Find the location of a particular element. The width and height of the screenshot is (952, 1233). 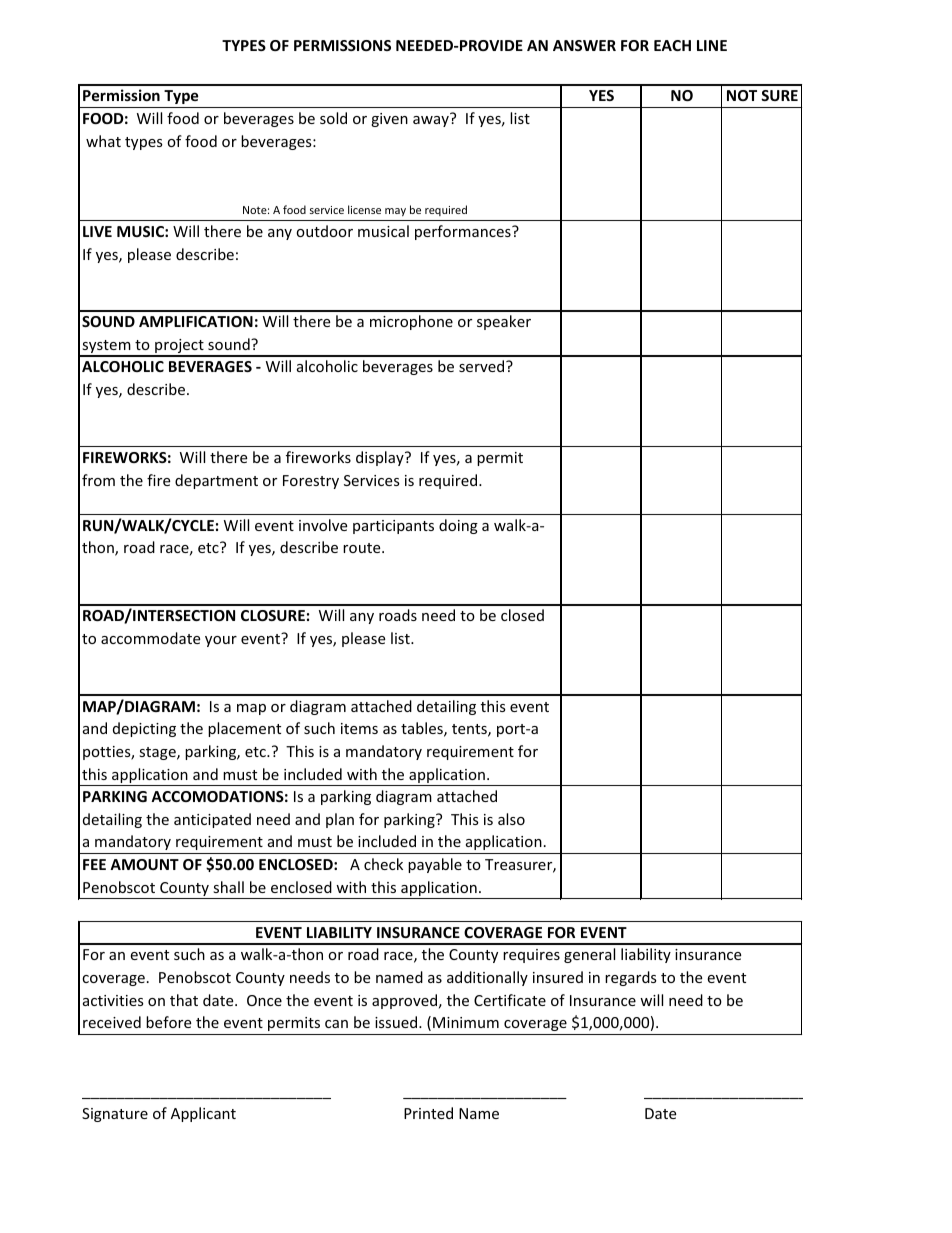

your is located at coordinates (221, 641).
